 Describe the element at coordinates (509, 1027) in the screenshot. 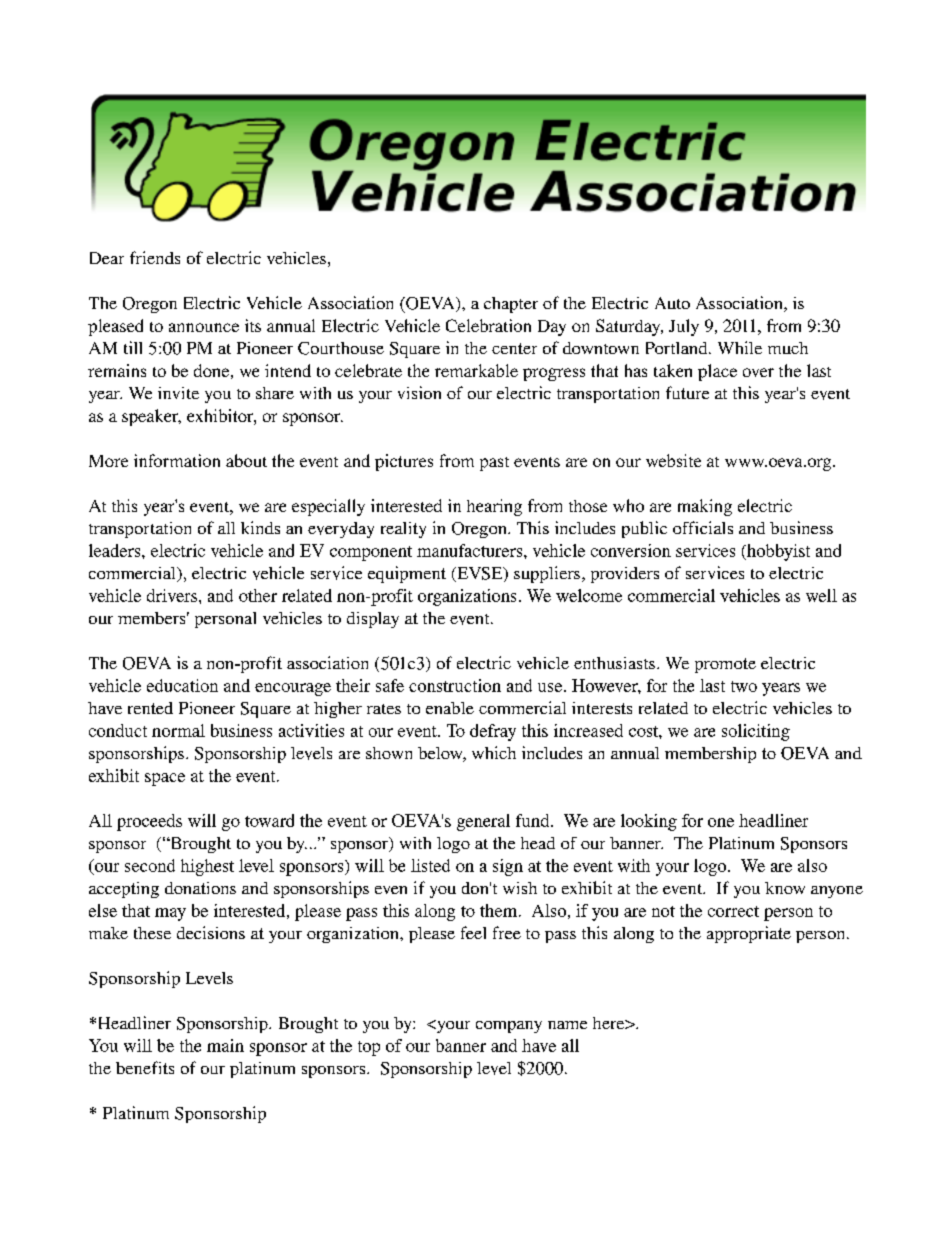

I see `company` at that location.
